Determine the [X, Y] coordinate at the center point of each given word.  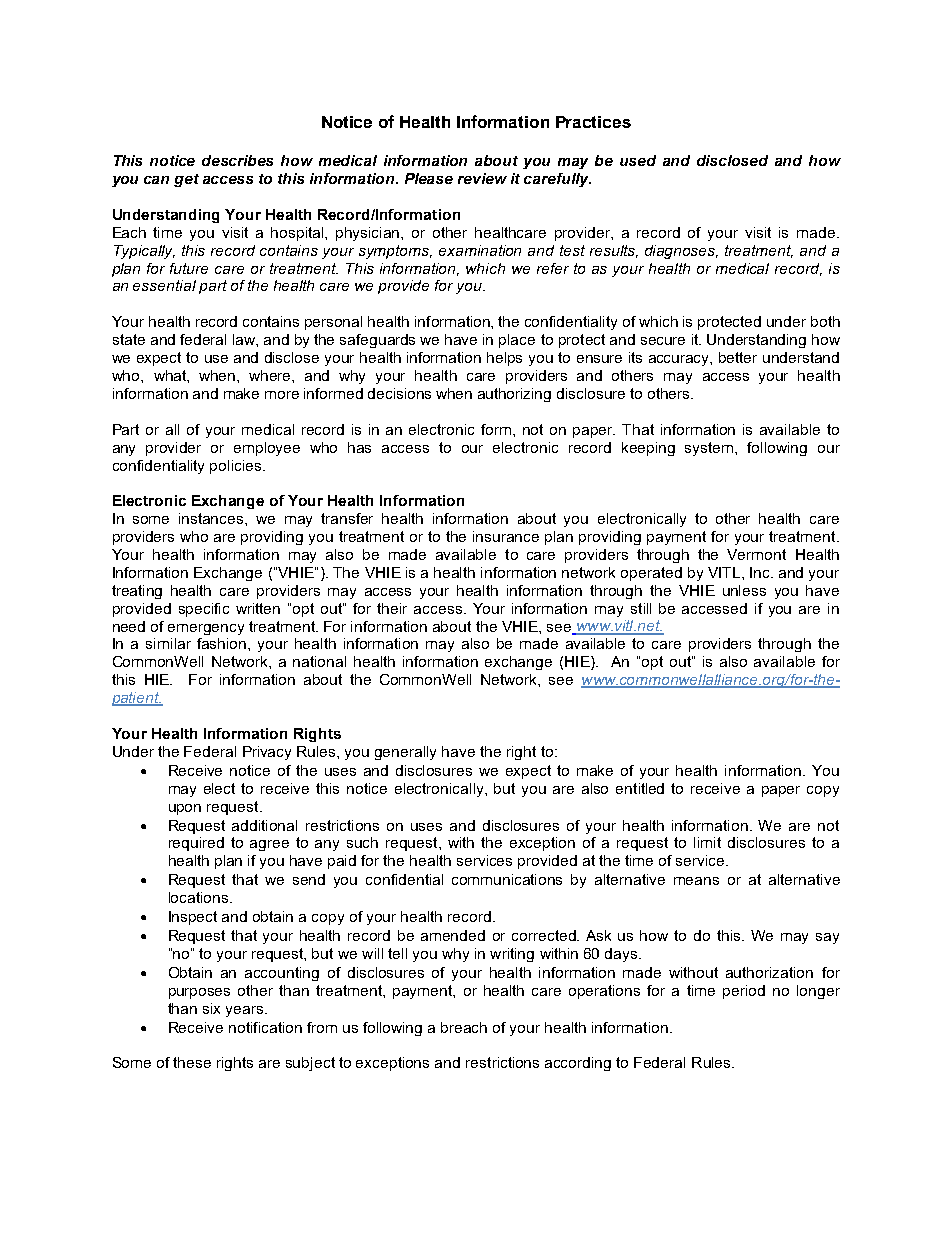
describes [237, 160]
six [211, 1008]
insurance [506, 536]
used [638, 160]
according [578, 1064]
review [482, 178]
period [744, 992]
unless [744, 590]
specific [204, 610]
